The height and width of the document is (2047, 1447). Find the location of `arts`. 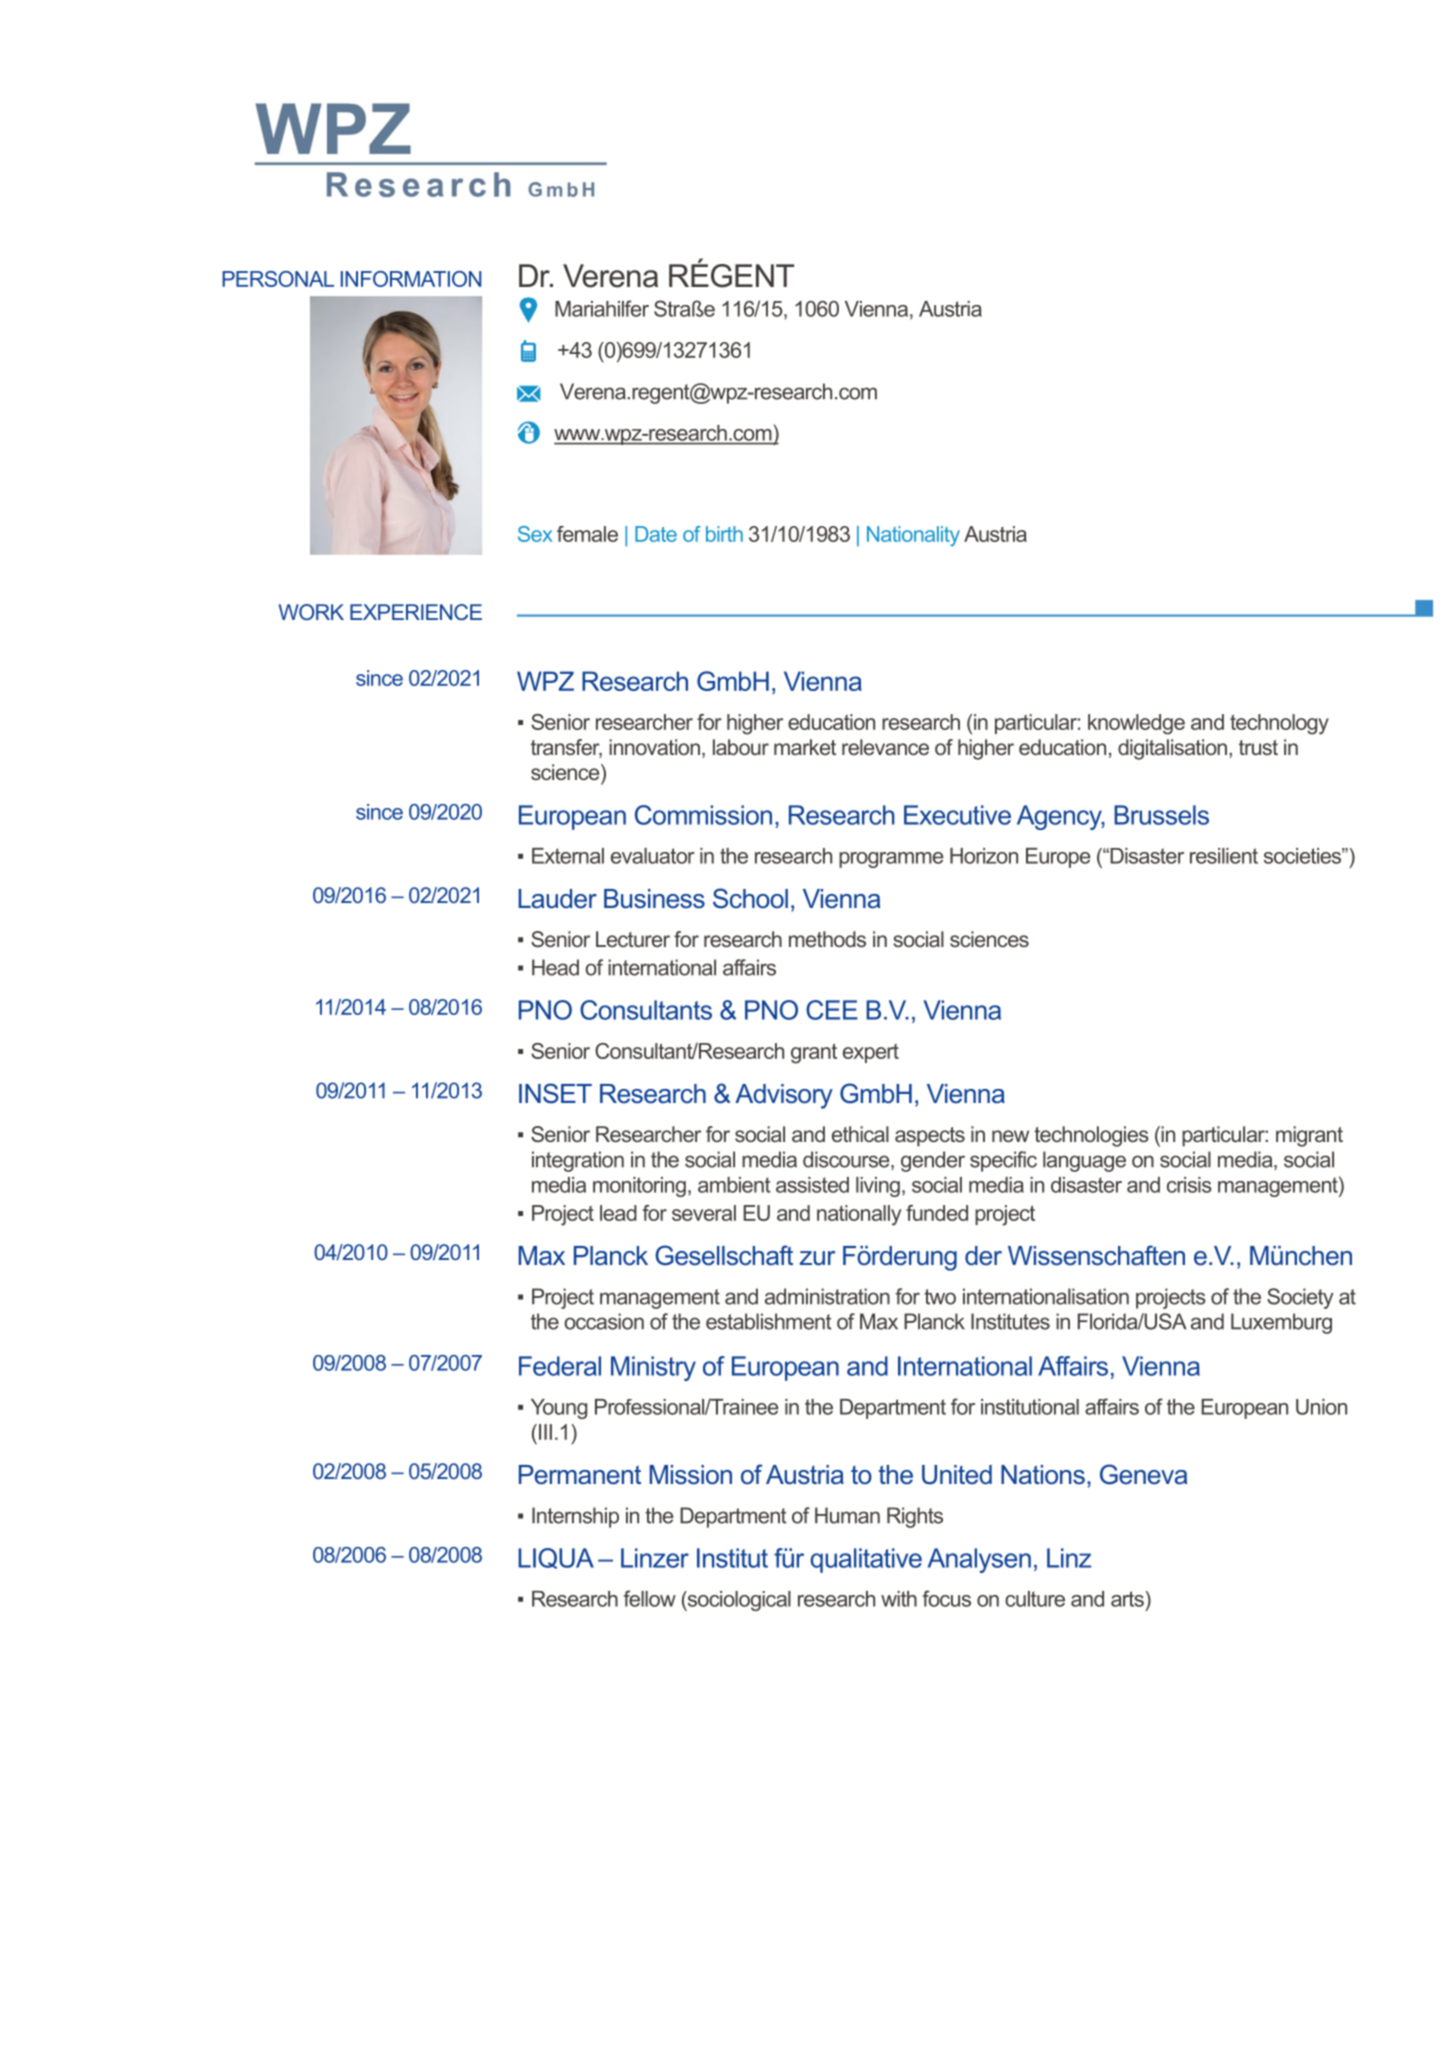

arts is located at coordinates (1127, 1599).
